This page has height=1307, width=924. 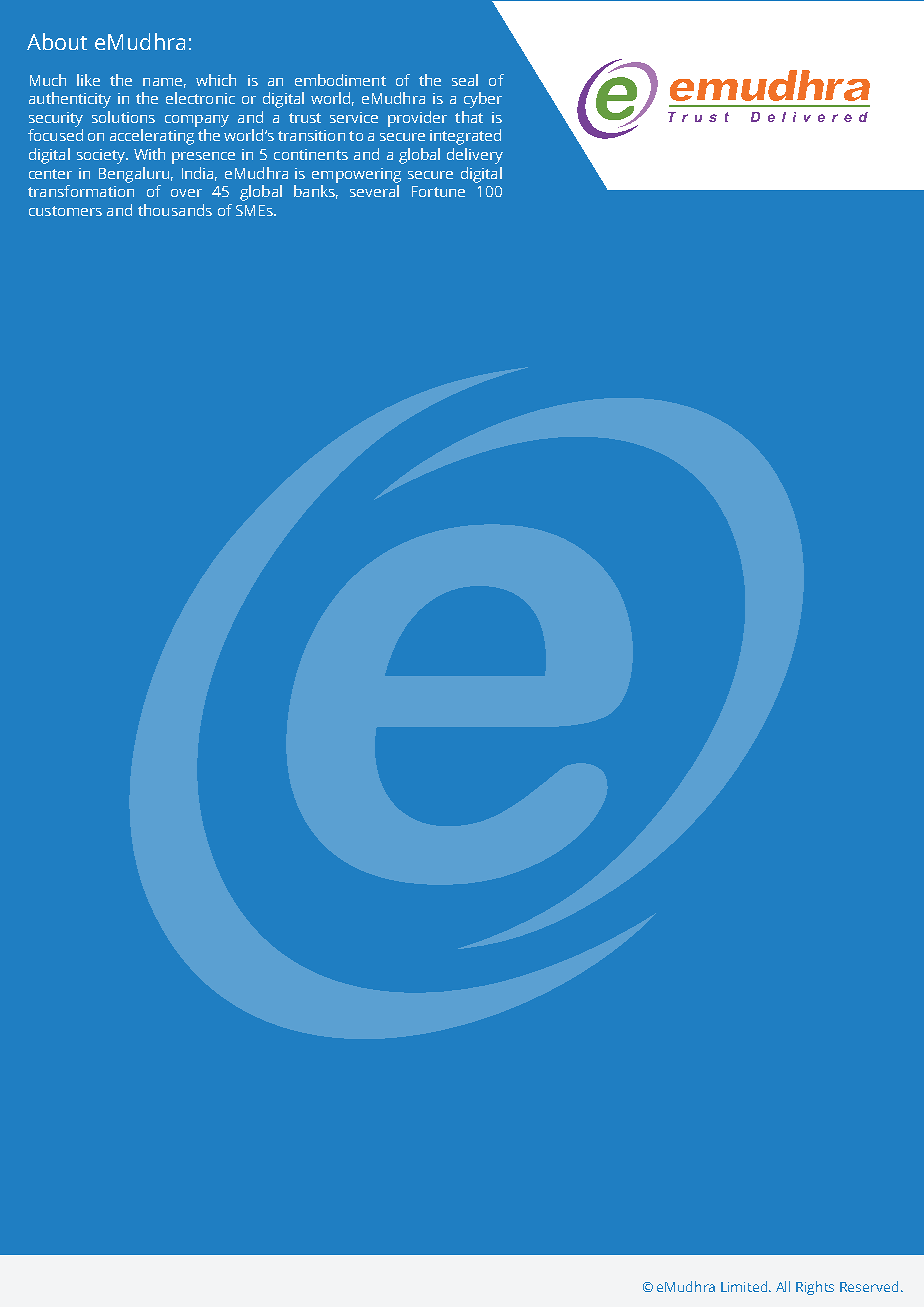 What do you see at coordinates (438, 191) in the page?
I see `Fortune` at bounding box center [438, 191].
